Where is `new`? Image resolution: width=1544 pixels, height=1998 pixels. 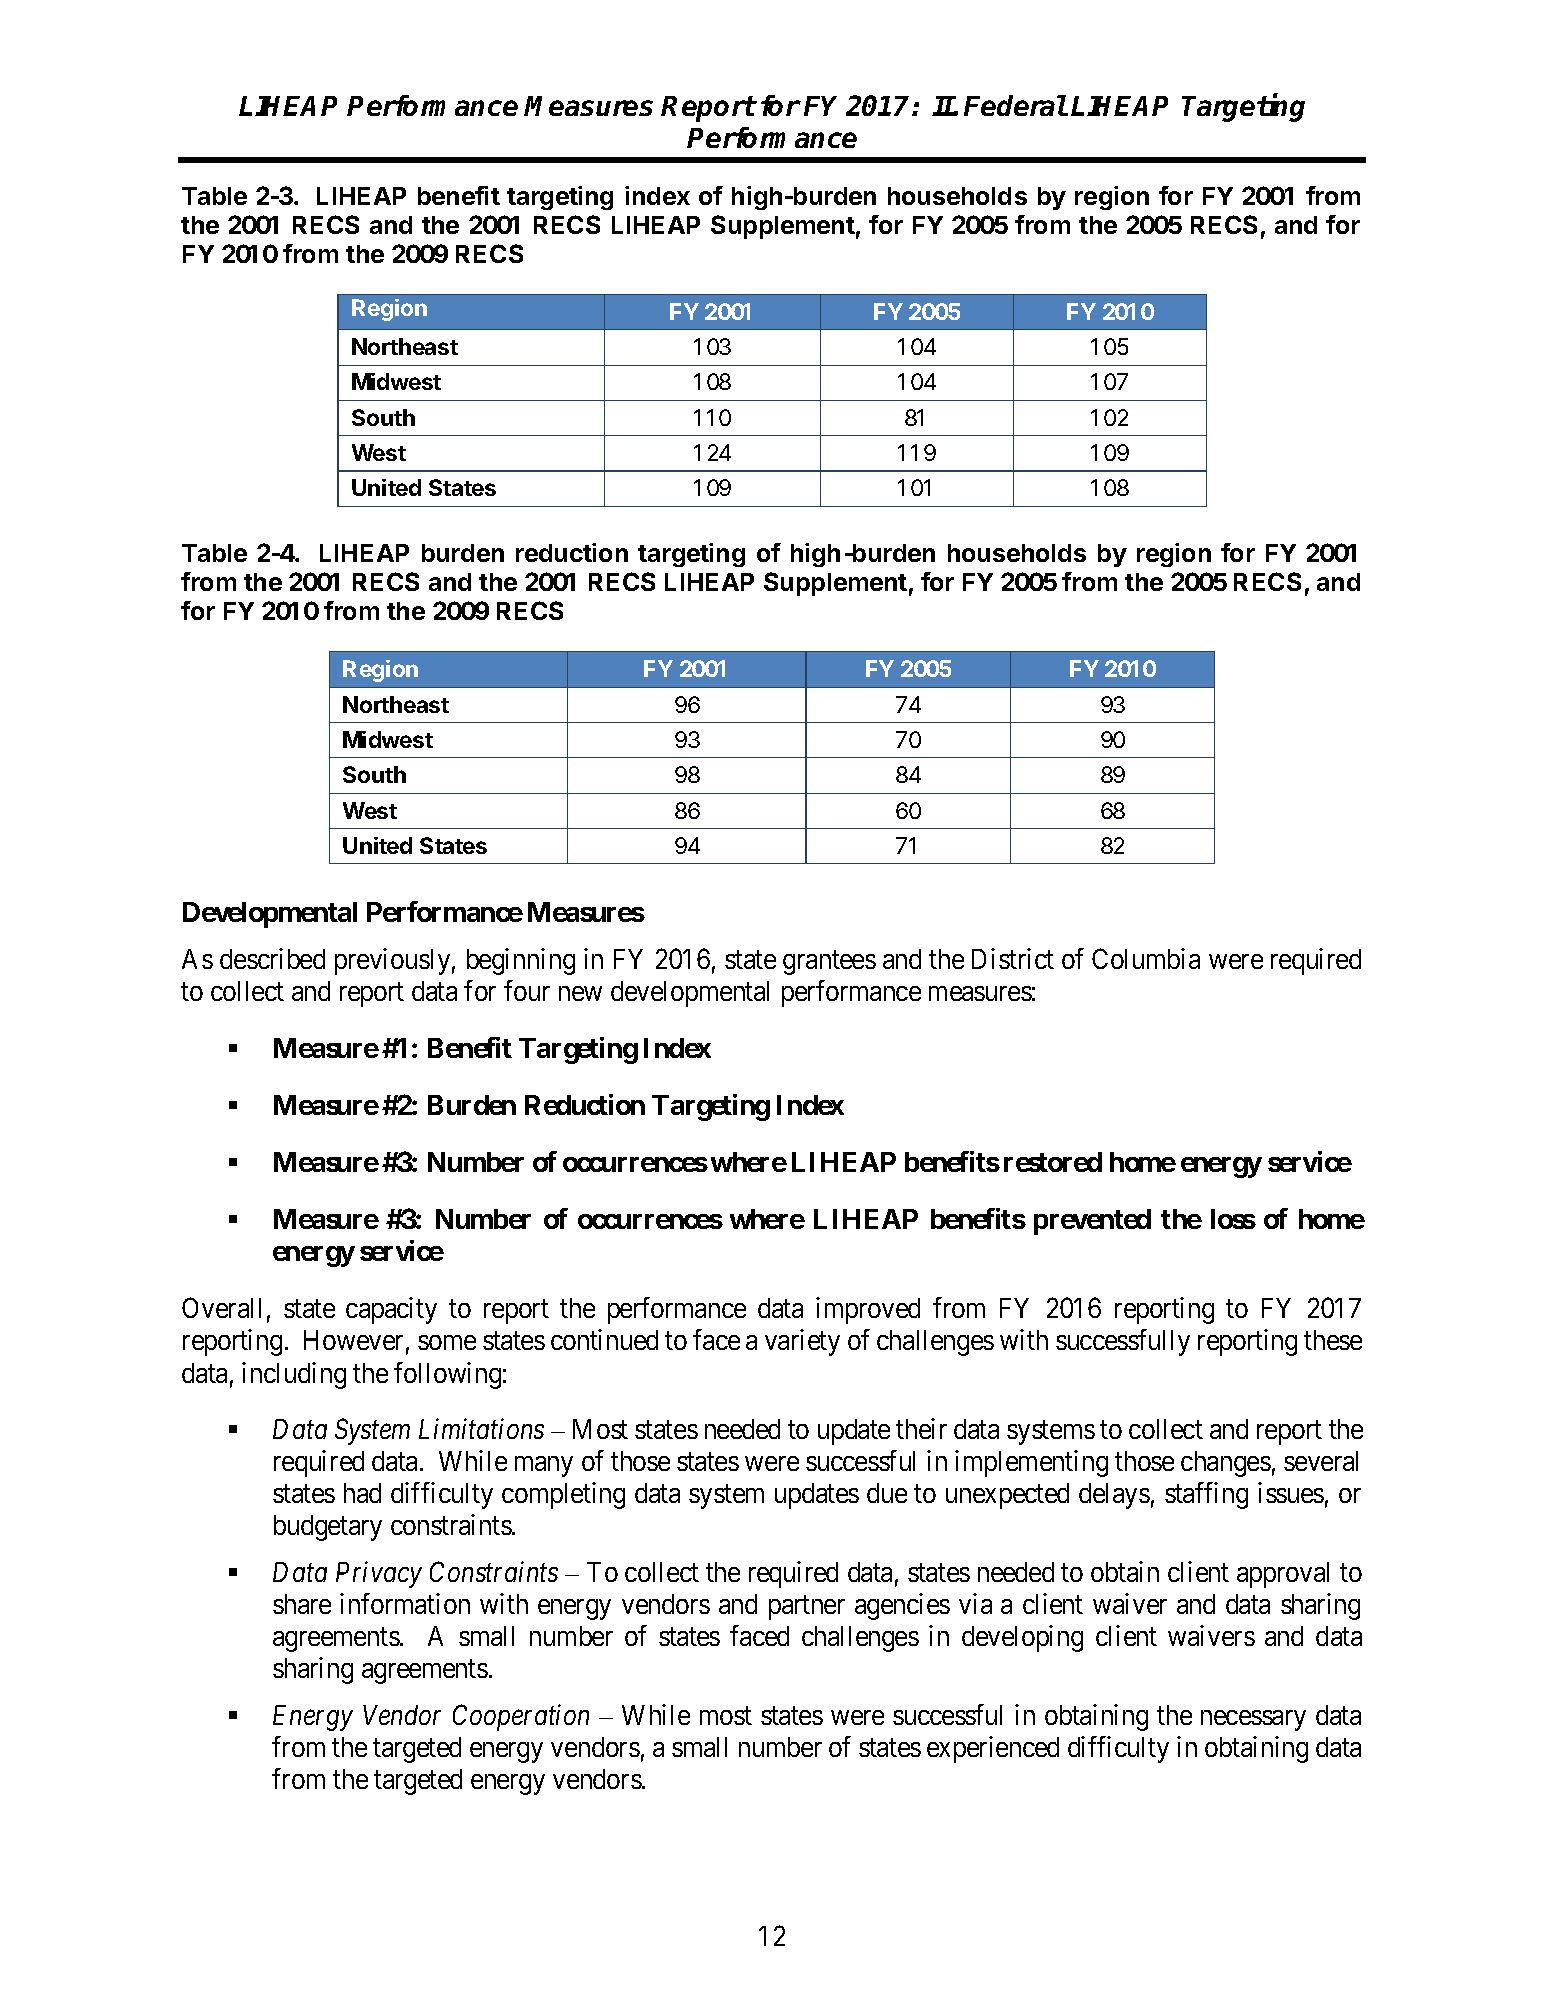 new is located at coordinates (580, 993).
